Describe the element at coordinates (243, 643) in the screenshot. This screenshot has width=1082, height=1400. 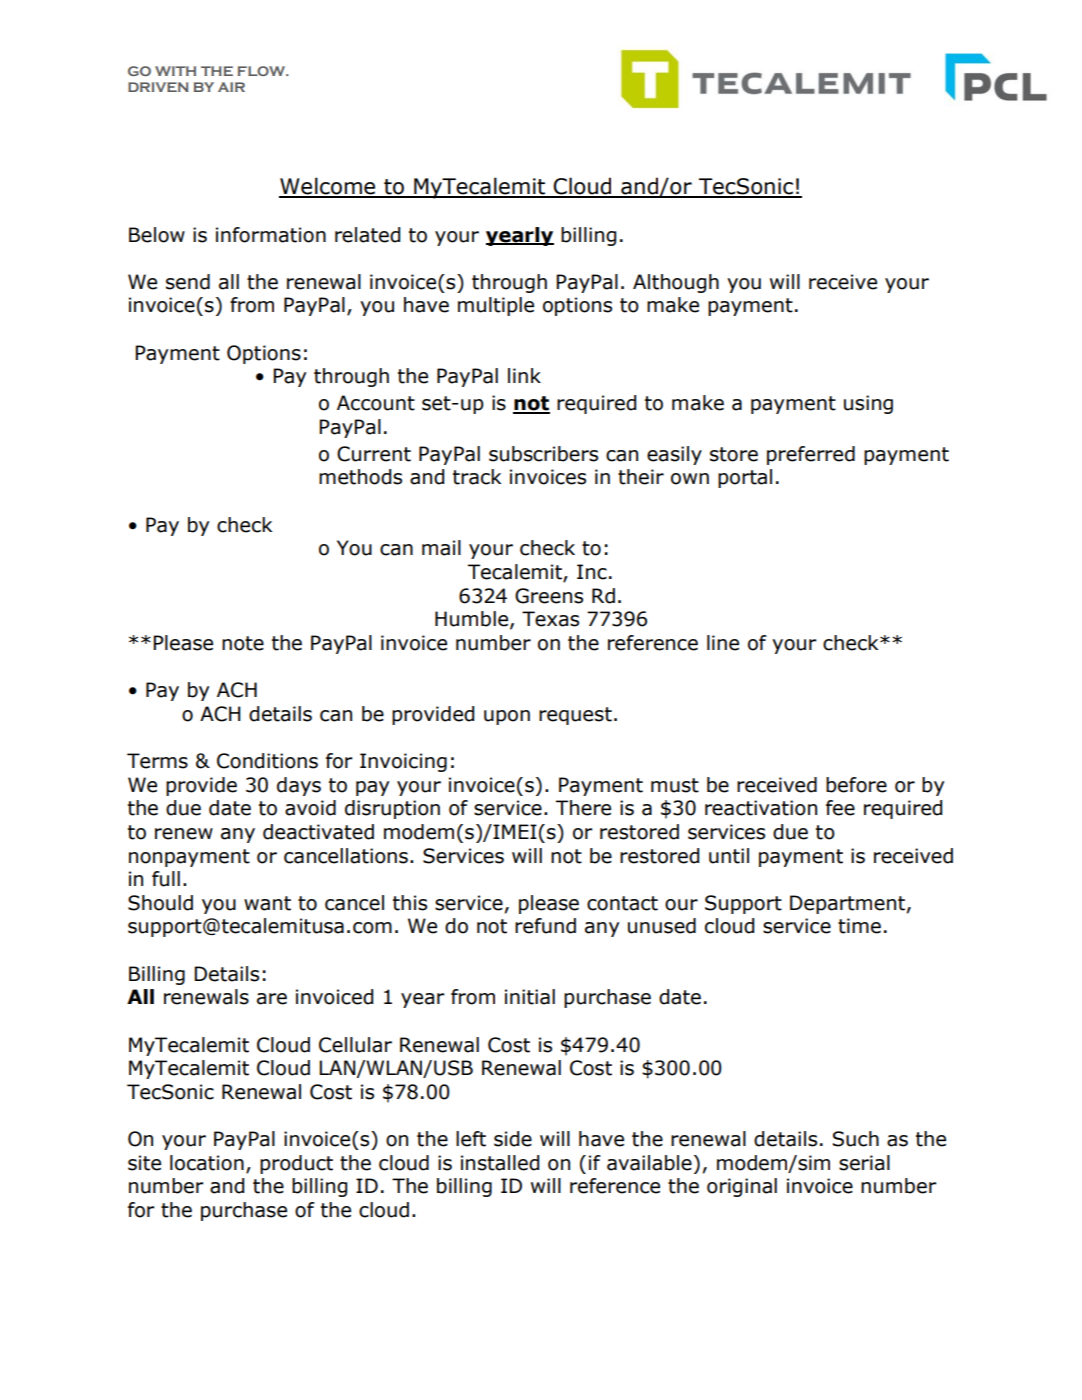
I see `note` at that location.
